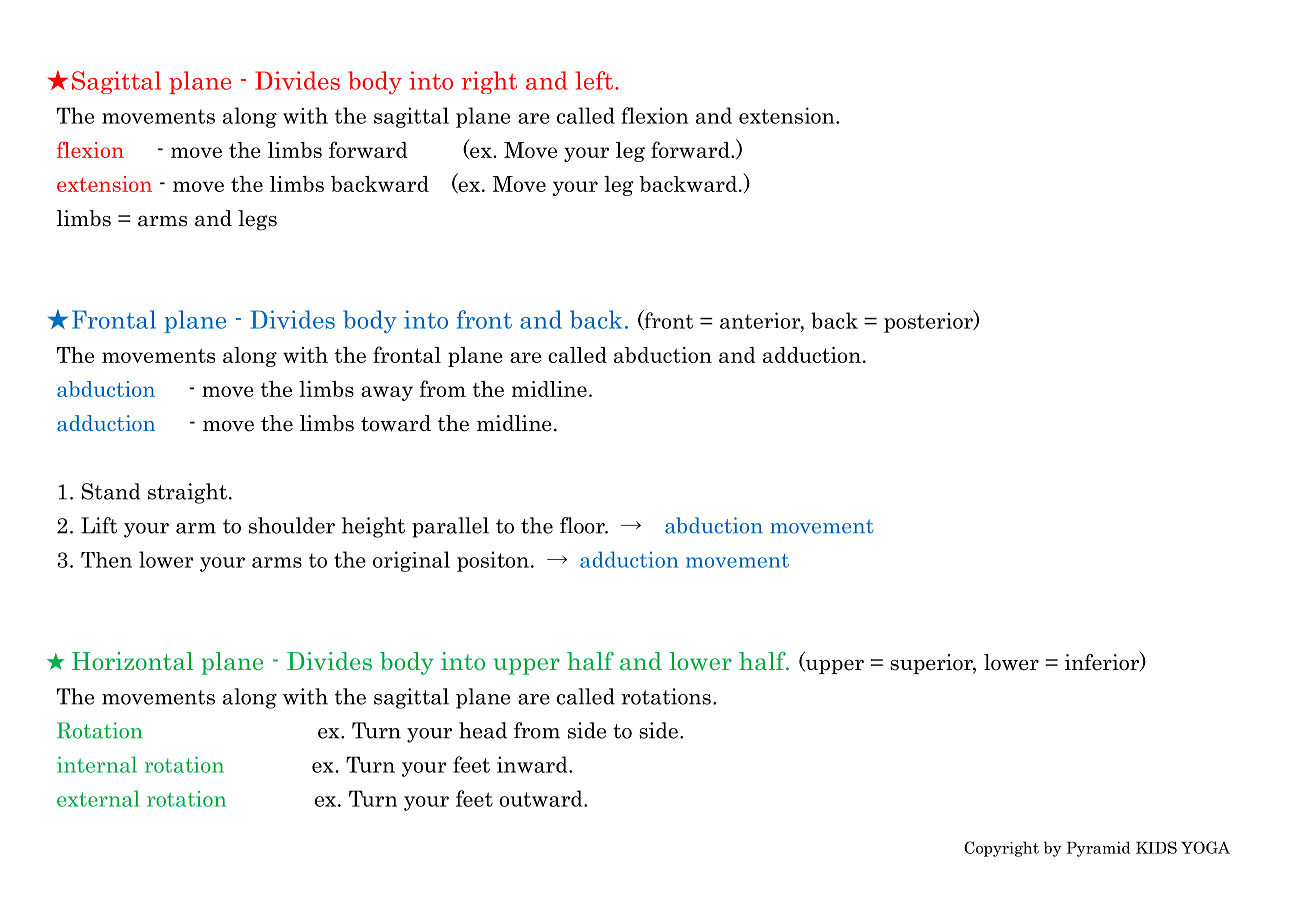 This page has height=924, width=1308. I want to click on straight, so click(187, 493).
